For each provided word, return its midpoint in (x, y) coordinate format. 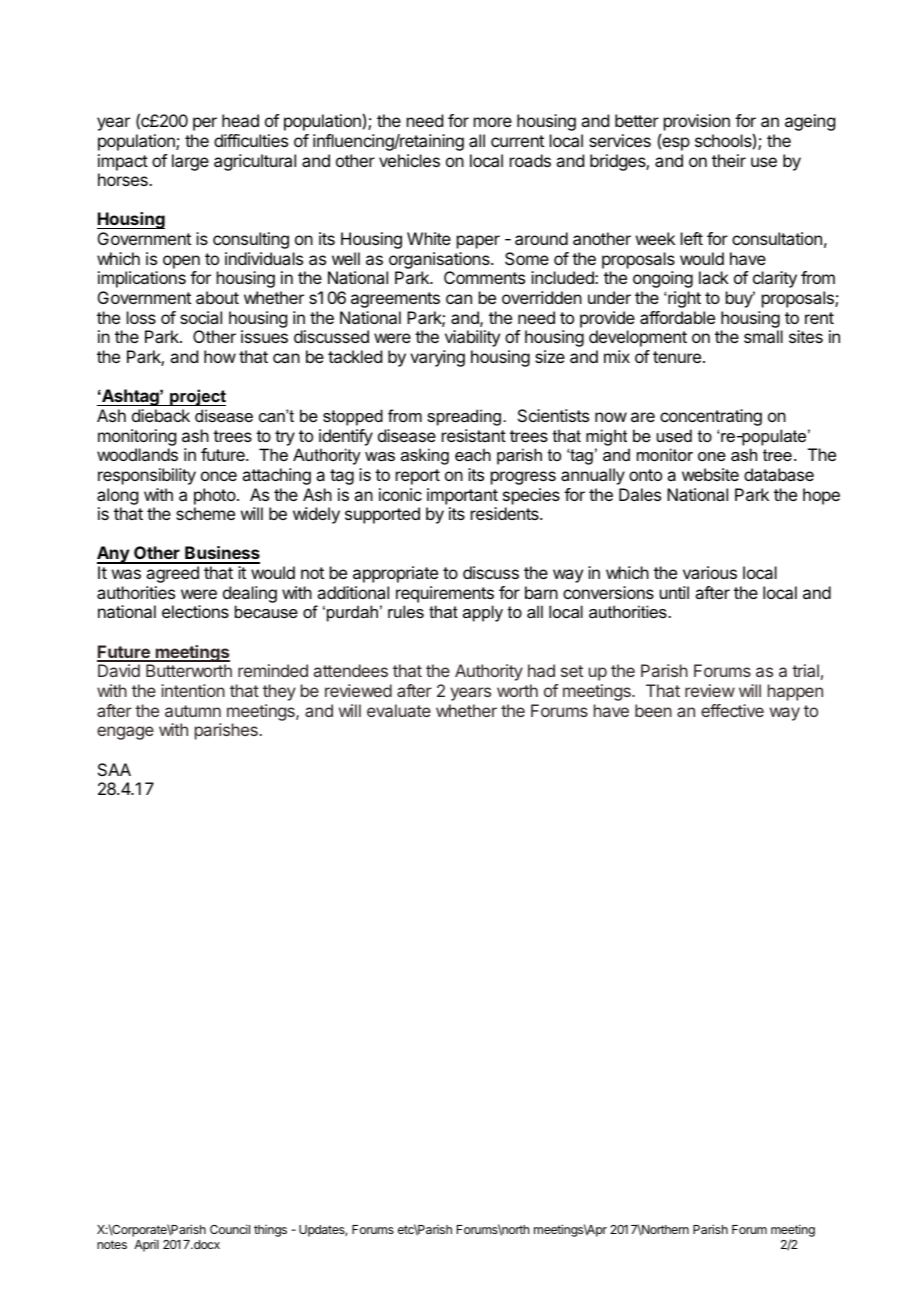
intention (193, 690)
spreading (464, 417)
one (712, 456)
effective (732, 710)
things (270, 1231)
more (493, 122)
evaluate (399, 710)
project (197, 397)
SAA (114, 769)
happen (795, 692)
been (653, 710)
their (729, 160)
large (190, 162)
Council (230, 1229)
